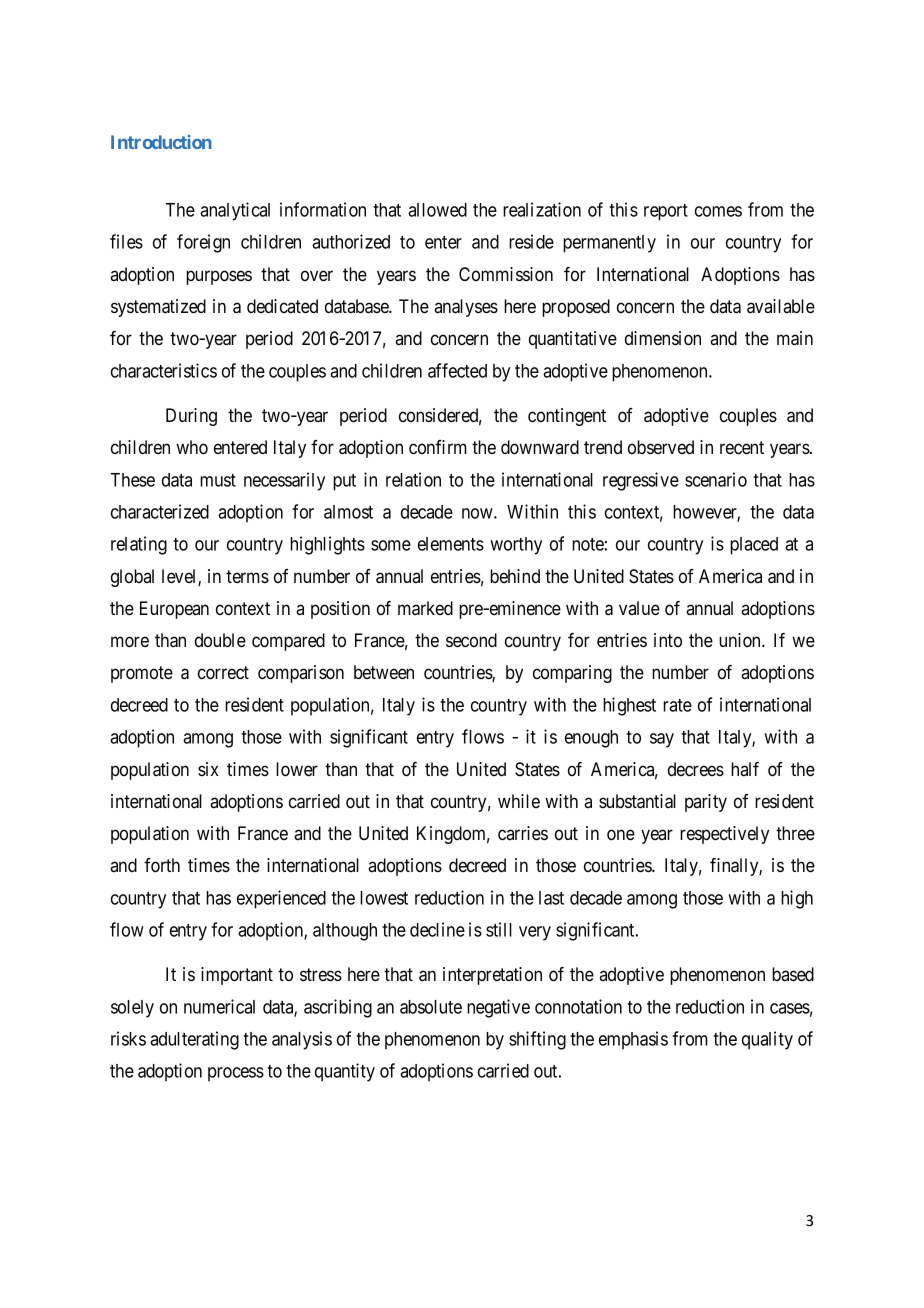 The height and width of the screenshot is (1308, 924). Describe the element at coordinates (718, 211) in the screenshot. I see `comes` at that location.
